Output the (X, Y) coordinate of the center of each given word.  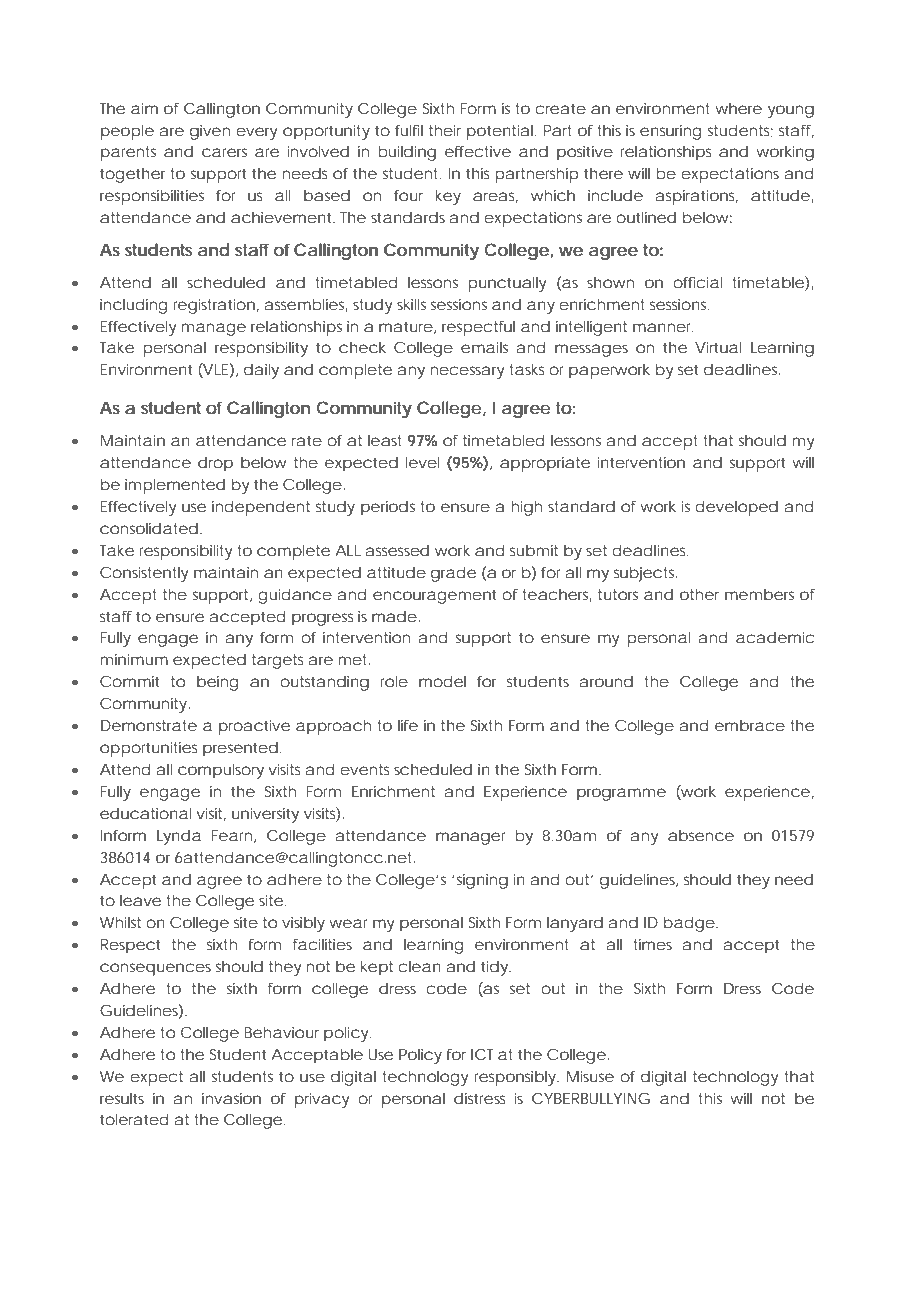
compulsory (221, 771)
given (210, 132)
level (422, 462)
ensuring (670, 132)
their (445, 130)
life (408, 725)
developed (736, 508)
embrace (750, 725)
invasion (231, 1098)
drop (215, 464)
